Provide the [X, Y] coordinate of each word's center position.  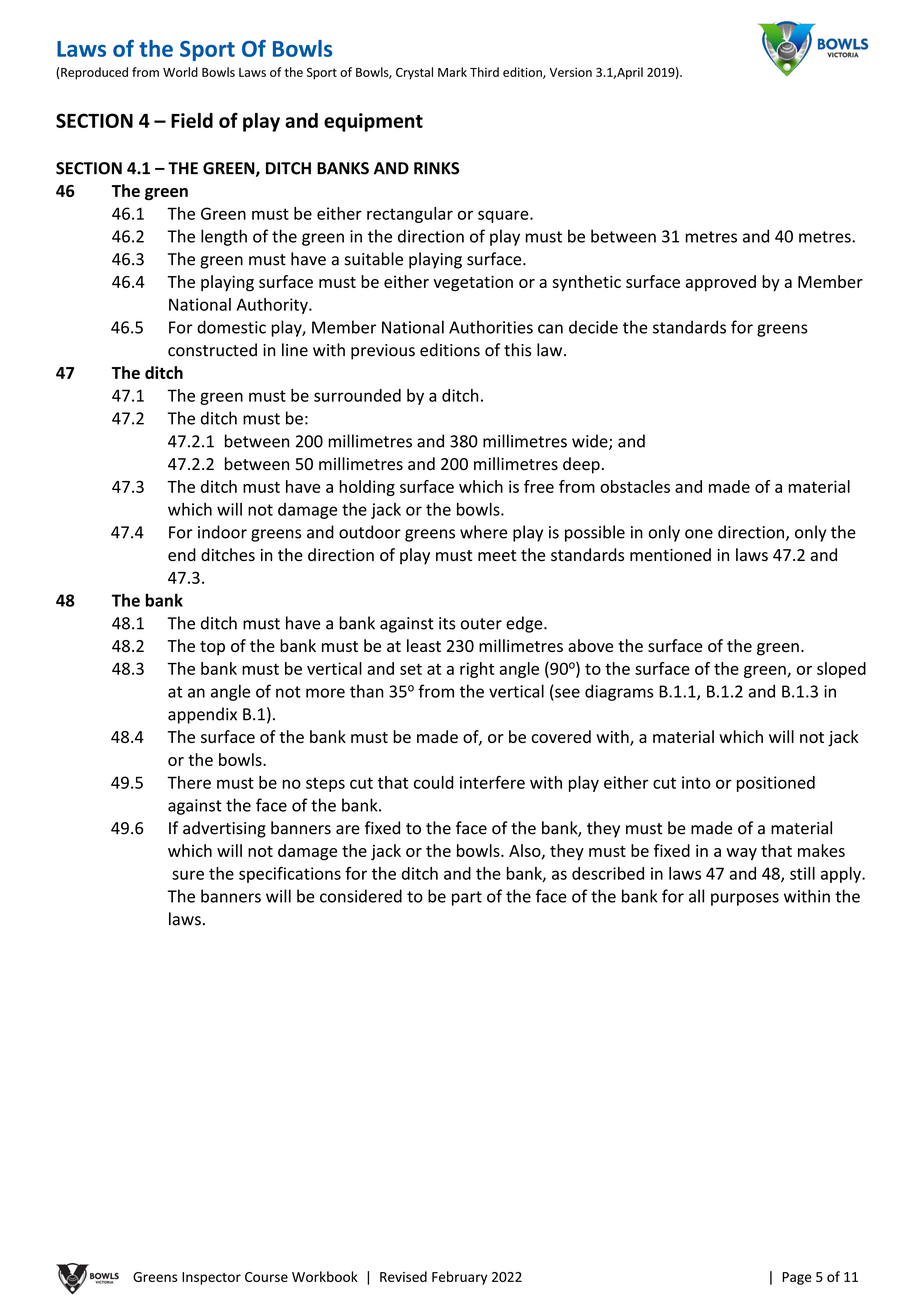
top [212, 648]
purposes [745, 899]
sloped [841, 670]
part [467, 898]
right [477, 670]
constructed [212, 350]
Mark [452, 72]
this [518, 350]
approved [721, 283]
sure [188, 875]
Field [192, 120]
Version [570, 72]
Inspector [211, 1278]
